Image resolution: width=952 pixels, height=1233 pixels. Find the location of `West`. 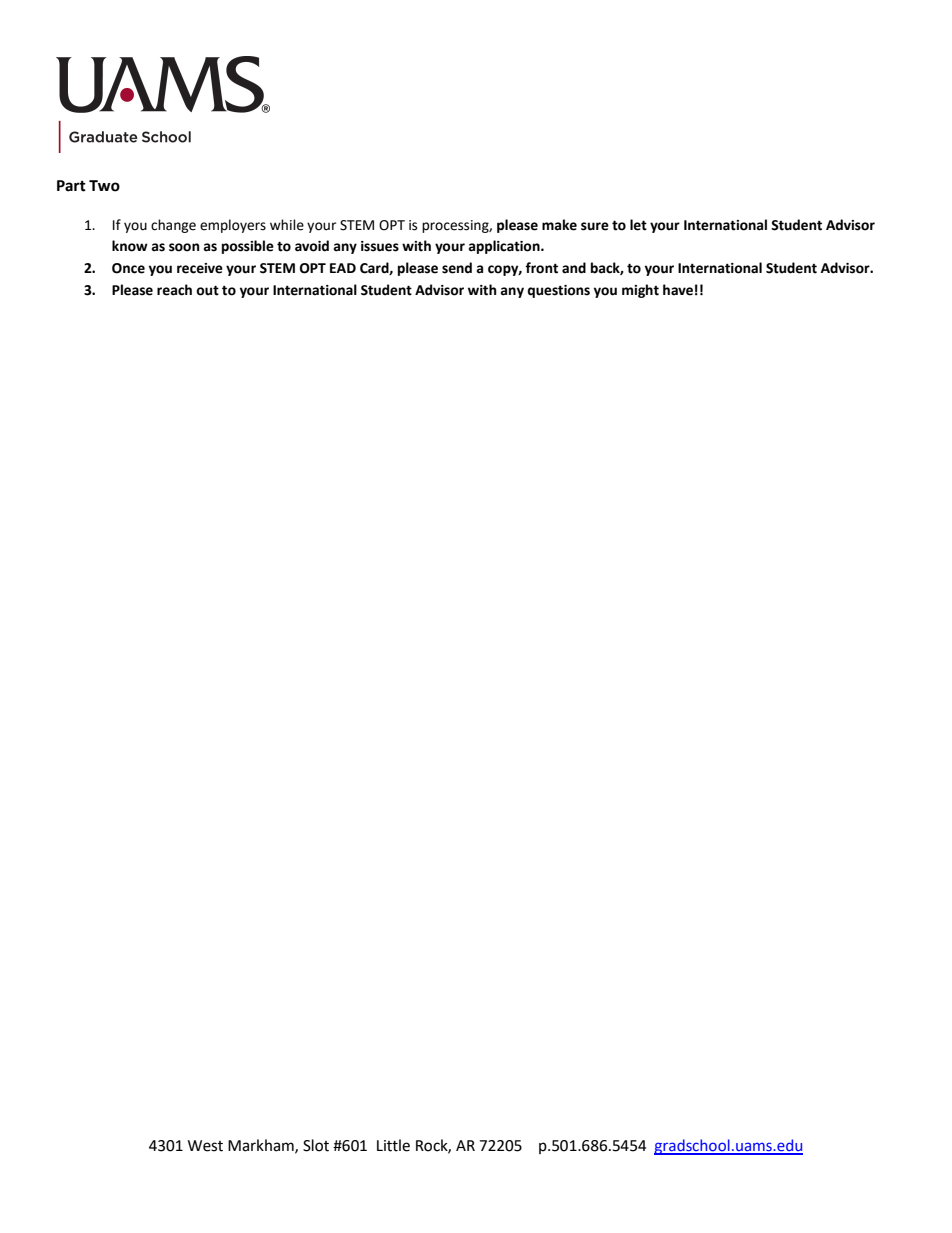

West is located at coordinates (205, 1146).
